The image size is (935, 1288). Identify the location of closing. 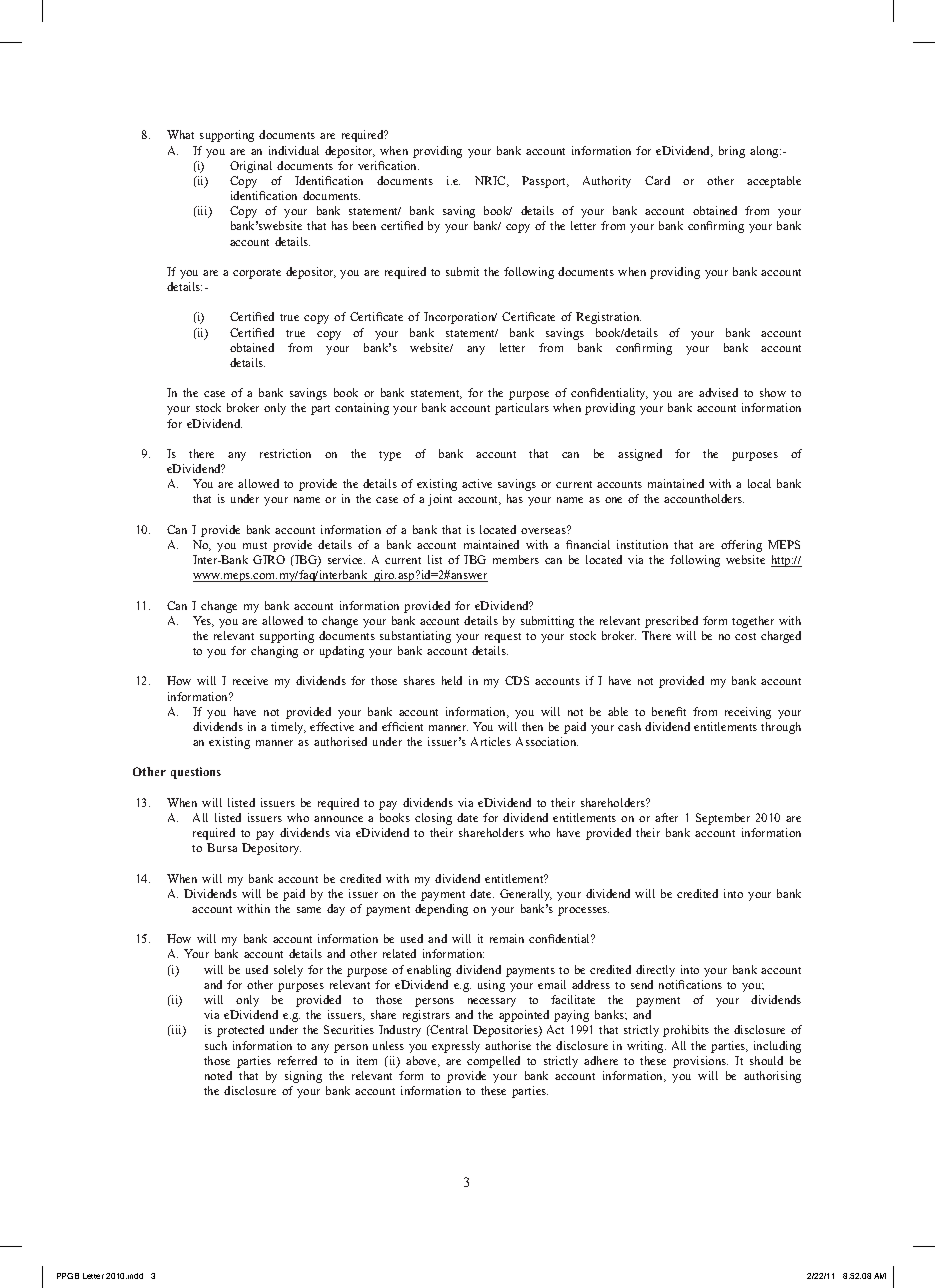
(433, 819).
